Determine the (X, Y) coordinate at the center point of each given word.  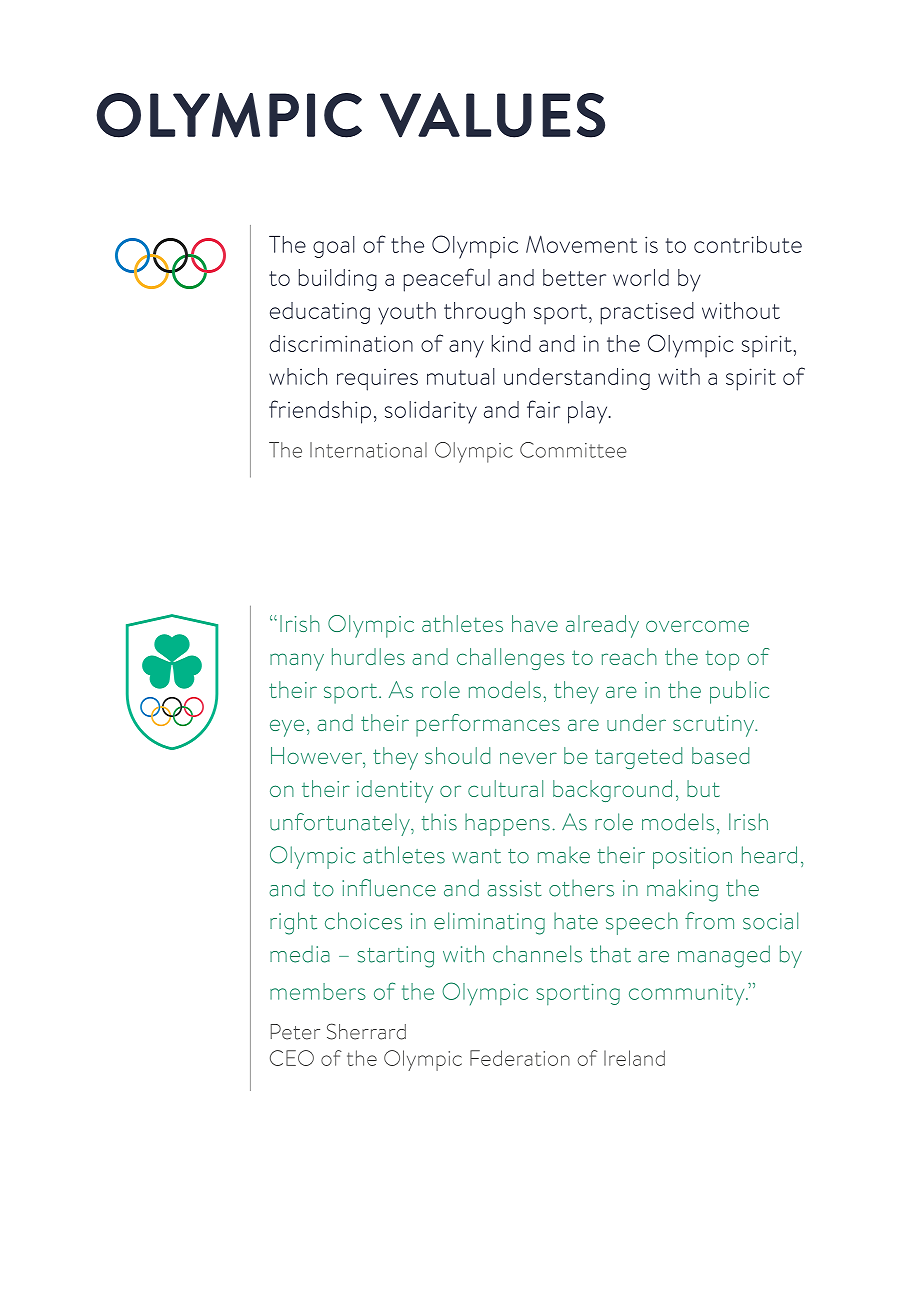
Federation (520, 1058)
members (318, 991)
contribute (748, 244)
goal (334, 247)
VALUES (492, 115)
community (688, 995)
